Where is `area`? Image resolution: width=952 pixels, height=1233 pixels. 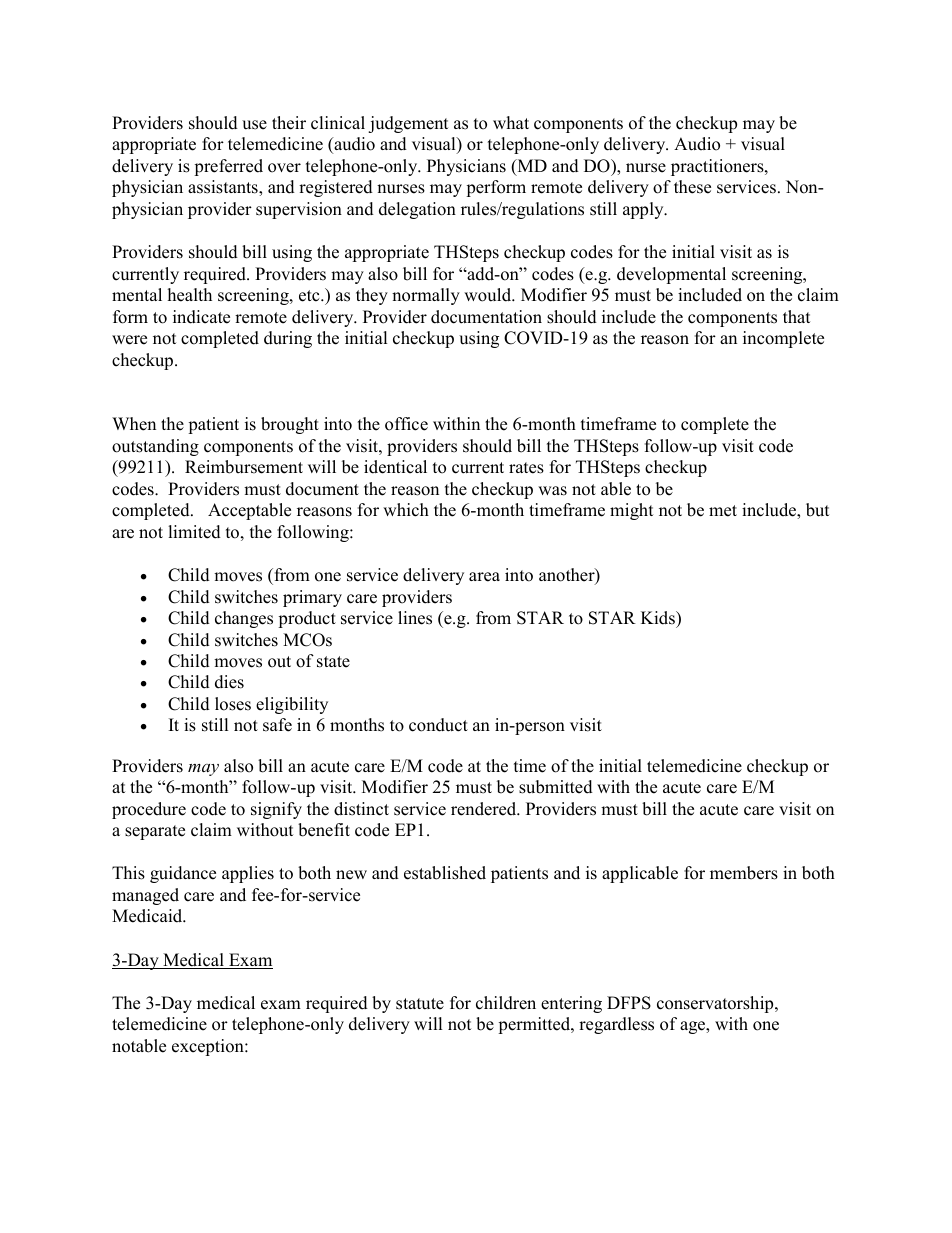
area is located at coordinates (484, 577).
